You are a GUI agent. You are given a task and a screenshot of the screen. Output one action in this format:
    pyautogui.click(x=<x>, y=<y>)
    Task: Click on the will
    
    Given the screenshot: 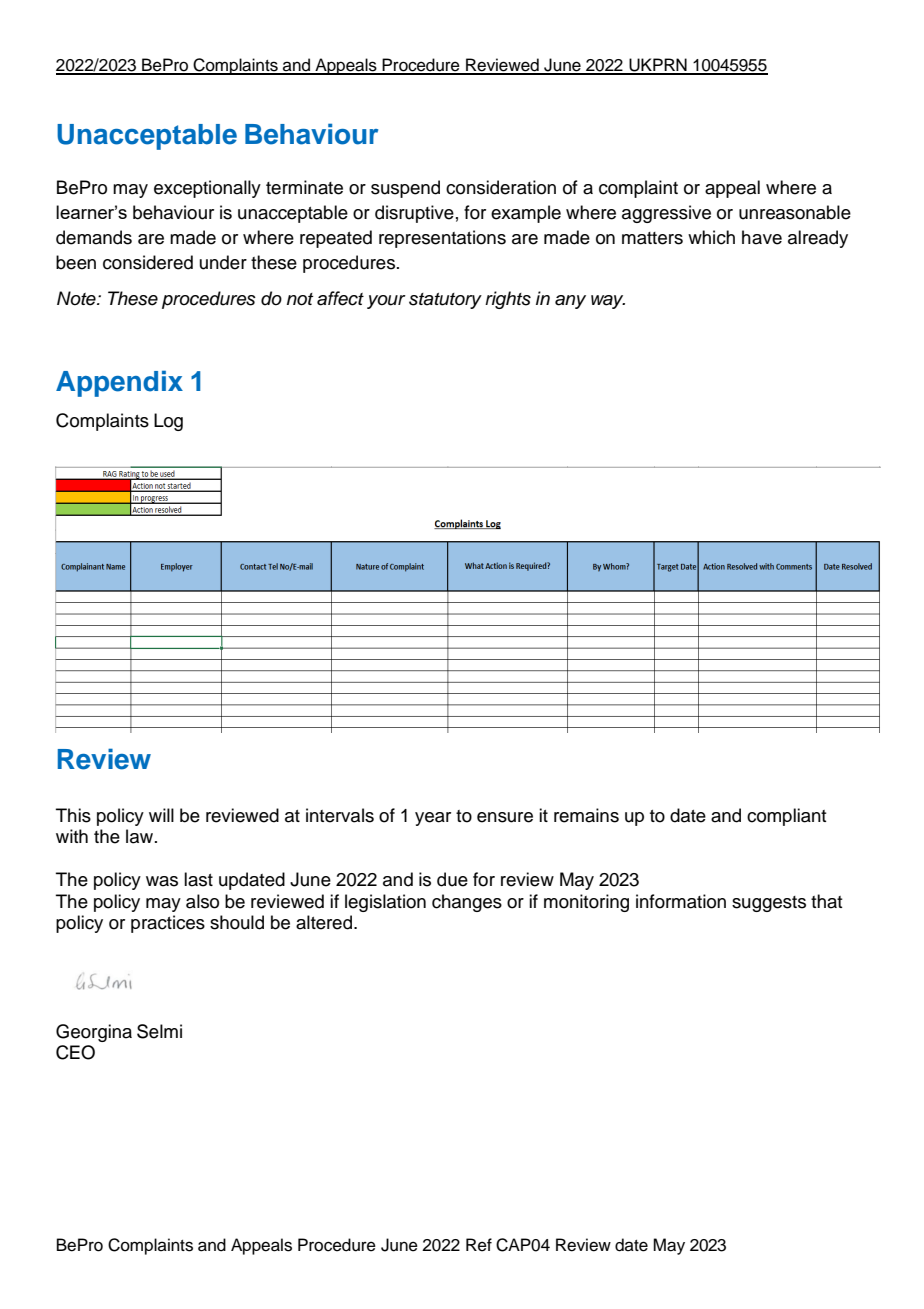 What is the action you would take?
    pyautogui.click(x=161, y=815)
